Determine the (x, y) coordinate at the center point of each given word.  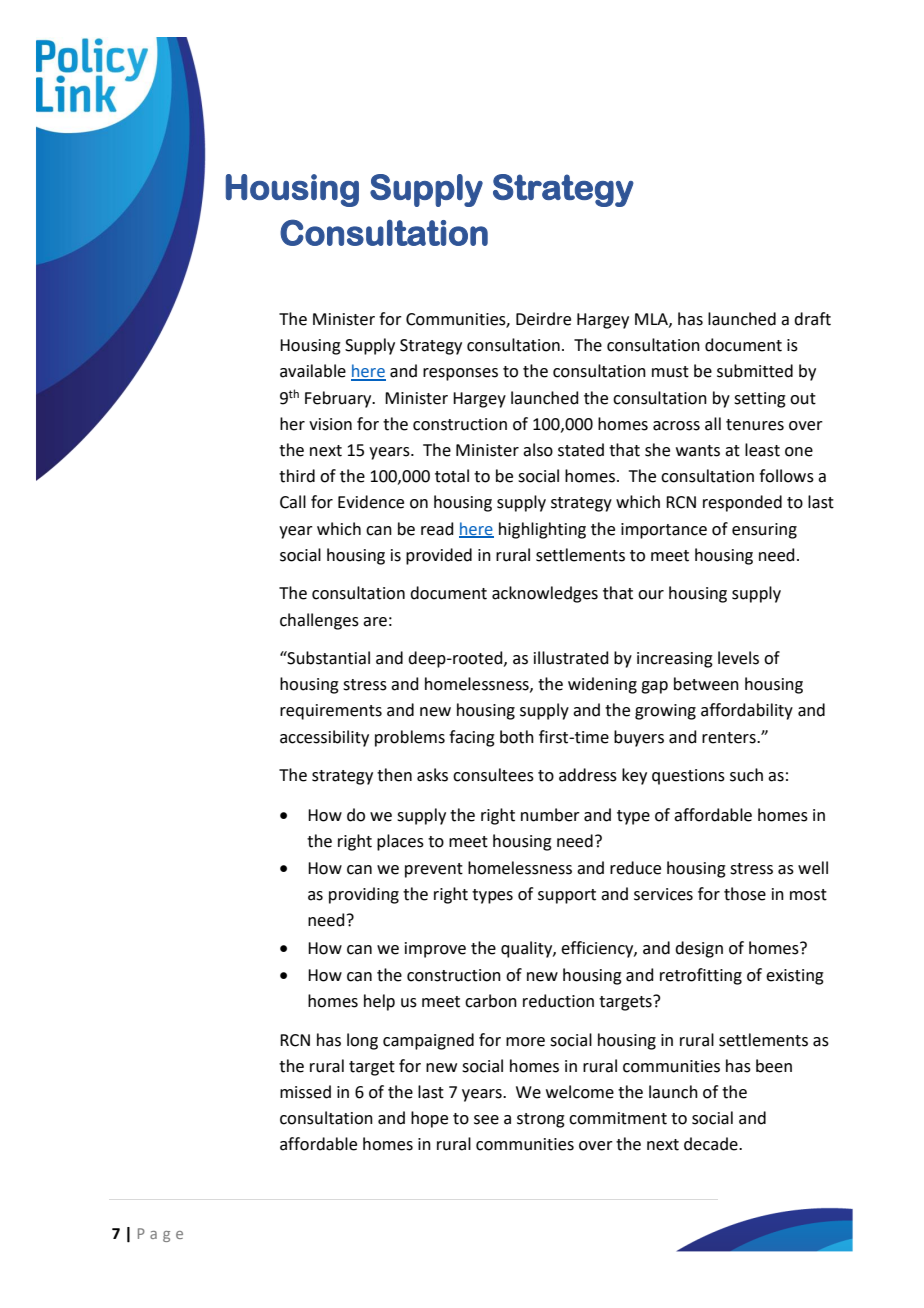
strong (541, 1120)
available (313, 371)
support (567, 896)
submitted (755, 371)
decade (712, 1144)
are (375, 622)
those (745, 894)
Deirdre (543, 319)
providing (364, 895)
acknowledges (545, 594)
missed (305, 1092)
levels (738, 658)
